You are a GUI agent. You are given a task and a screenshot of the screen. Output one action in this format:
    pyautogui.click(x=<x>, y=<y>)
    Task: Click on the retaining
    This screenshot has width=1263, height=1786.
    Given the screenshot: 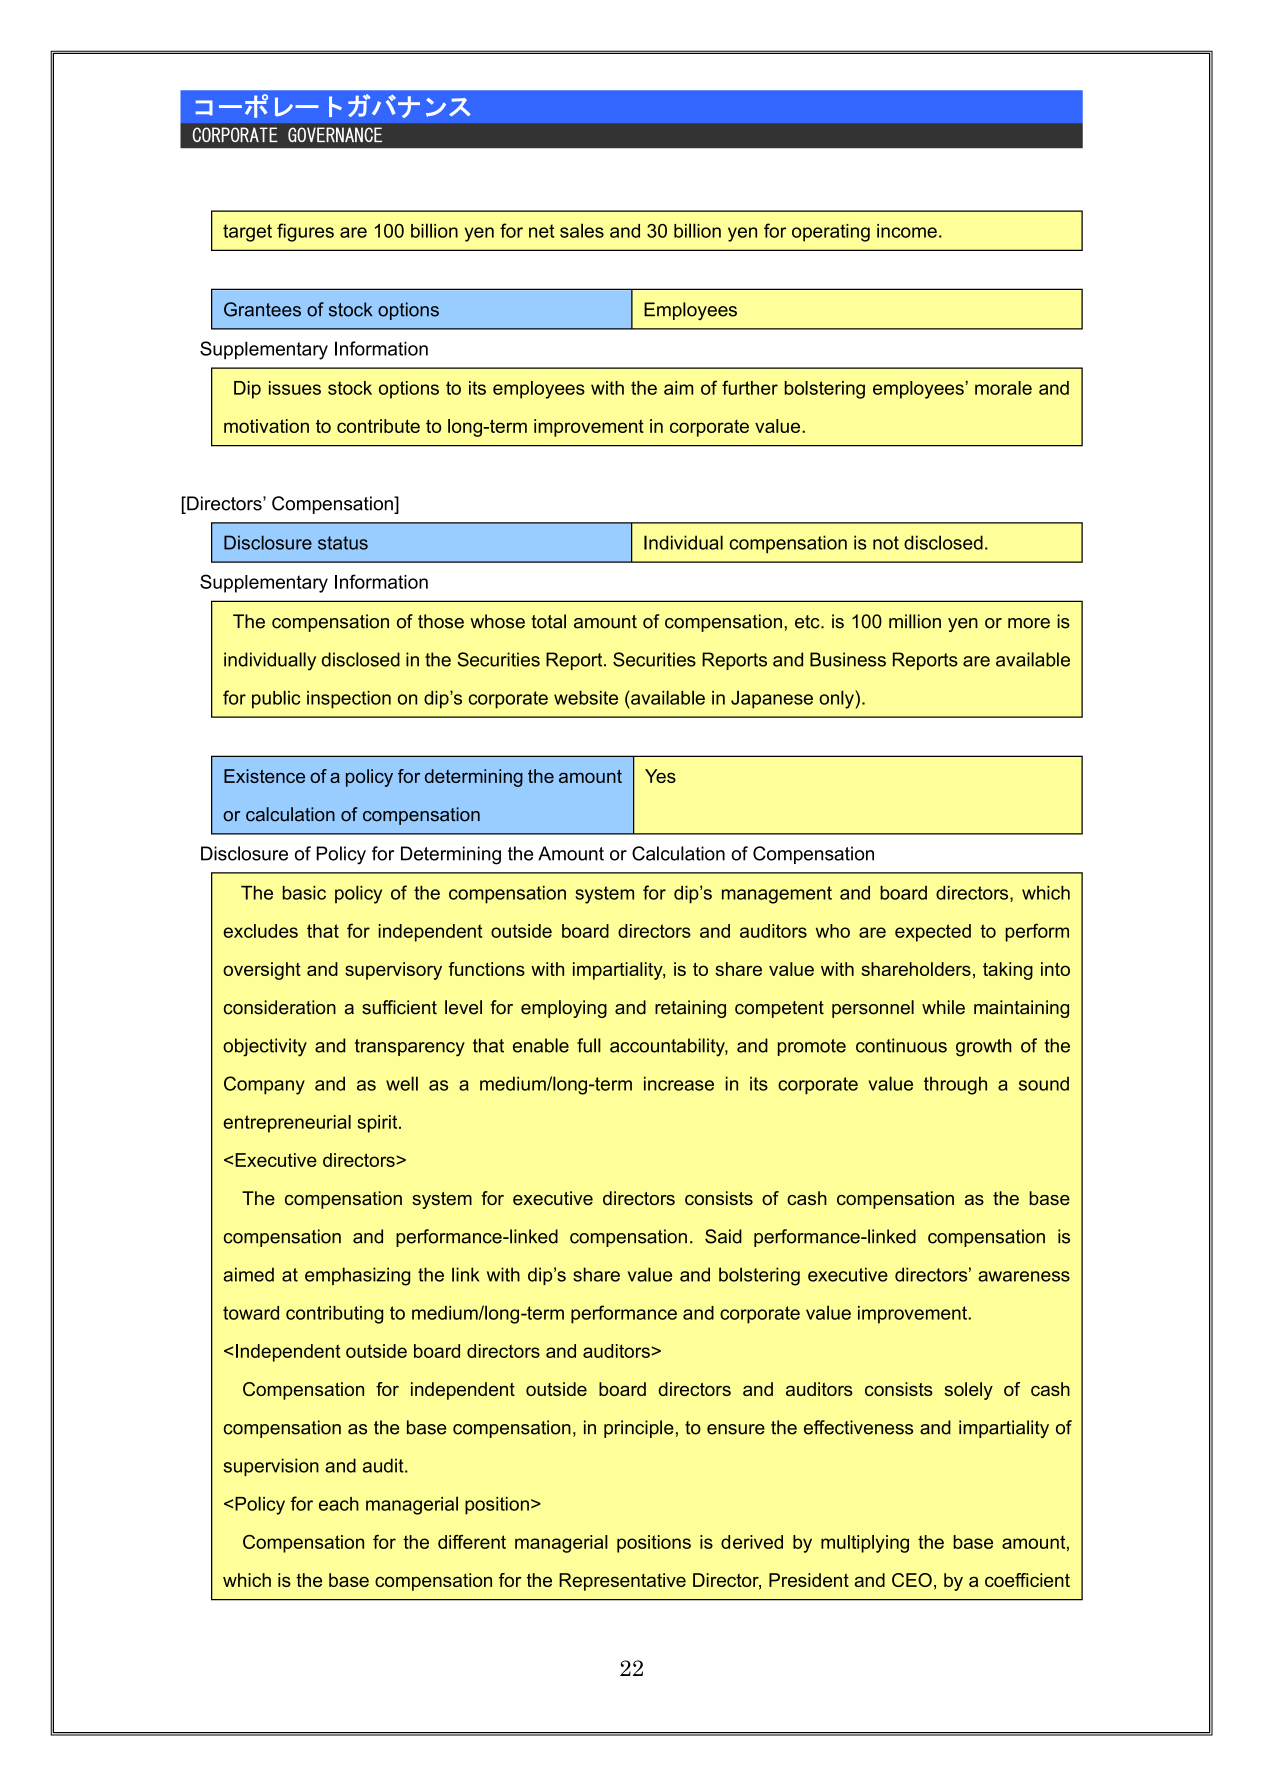 What is the action you would take?
    pyautogui.click(x=690, y=1009)
